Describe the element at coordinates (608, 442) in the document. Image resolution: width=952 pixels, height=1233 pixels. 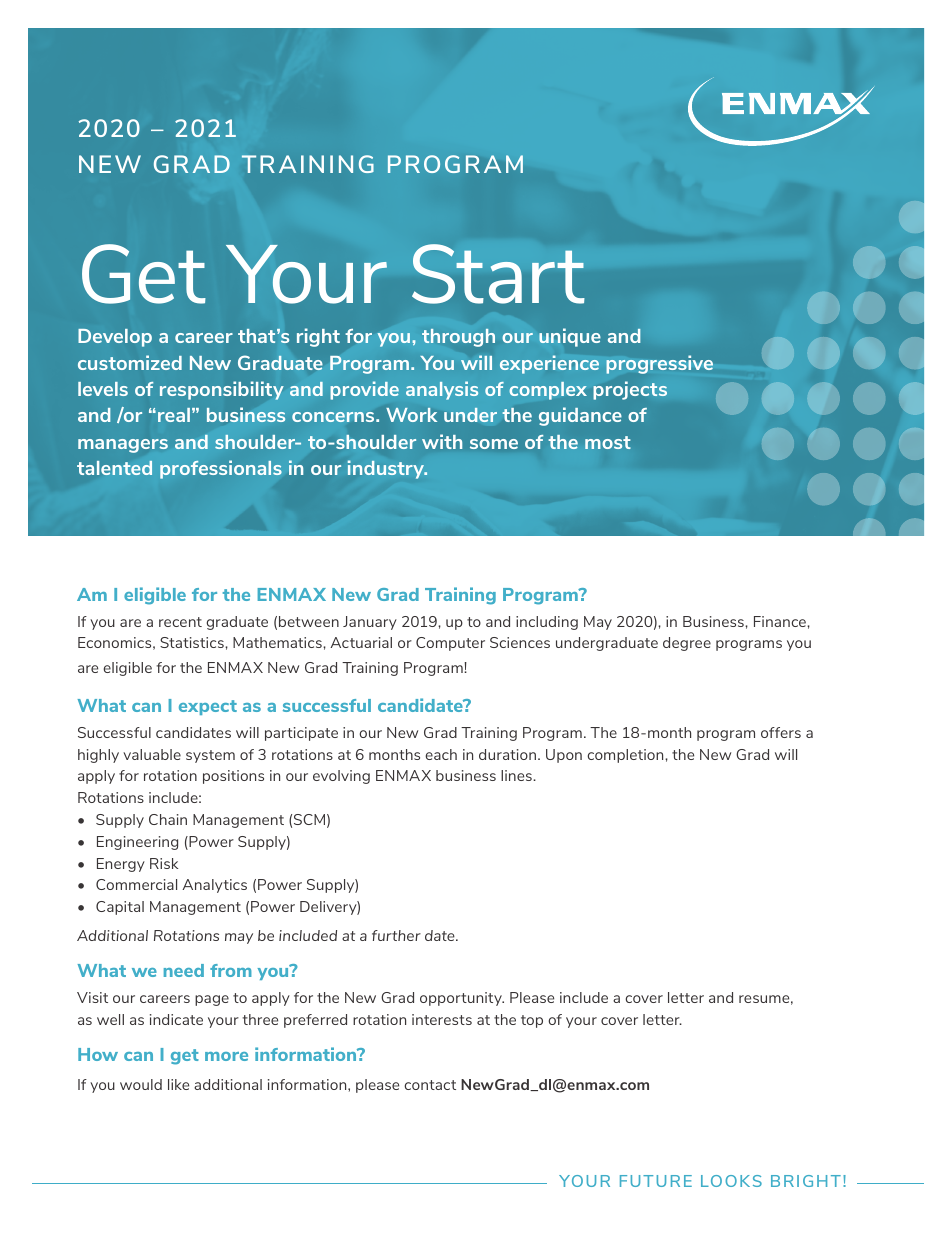
I see `most` at that location.
